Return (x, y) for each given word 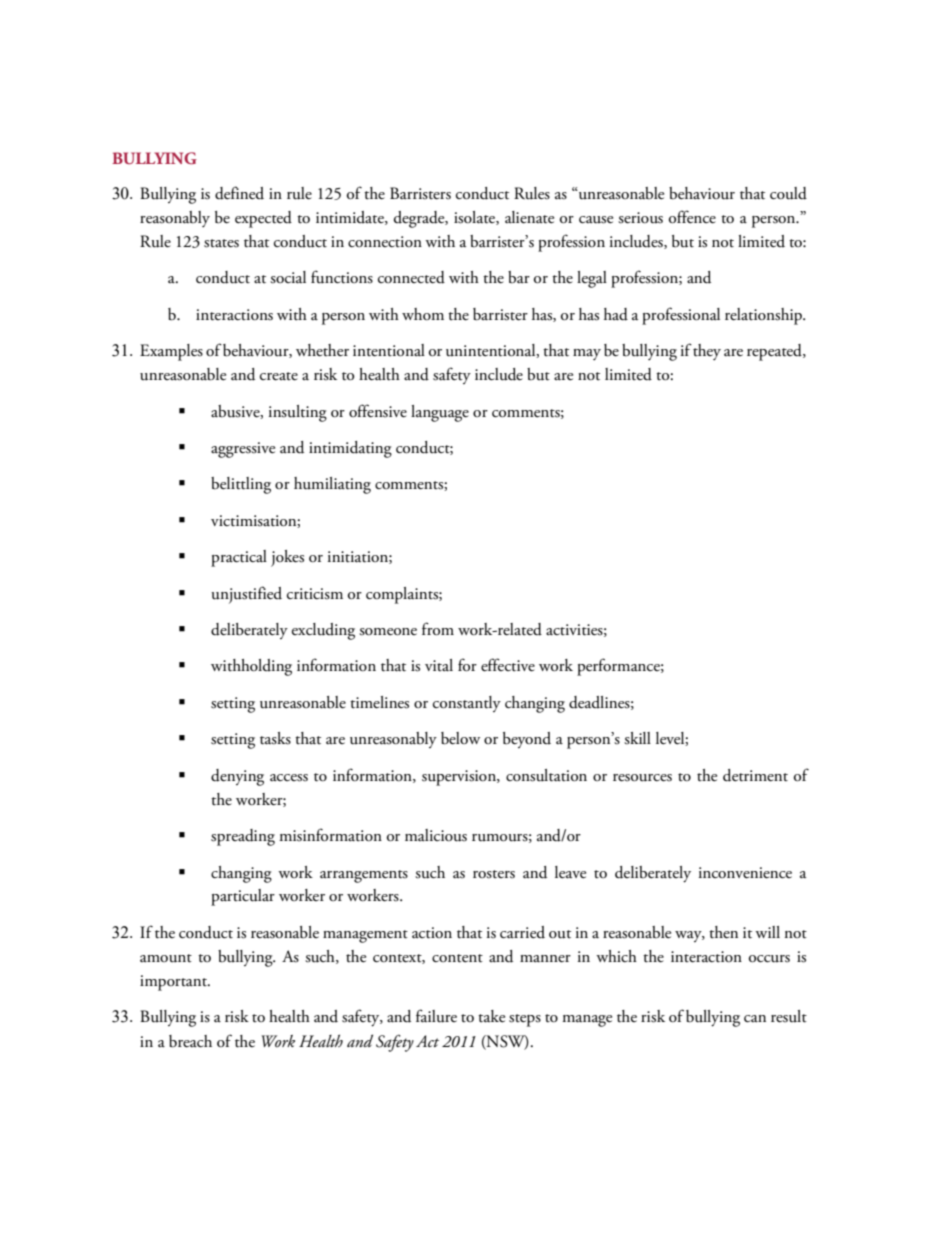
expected (263, 219)
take (491, 1016)
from (438, 629)
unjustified (247, 595)
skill (637, 738)
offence (692, 217)
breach (190, 1041)
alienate (529, 217)
